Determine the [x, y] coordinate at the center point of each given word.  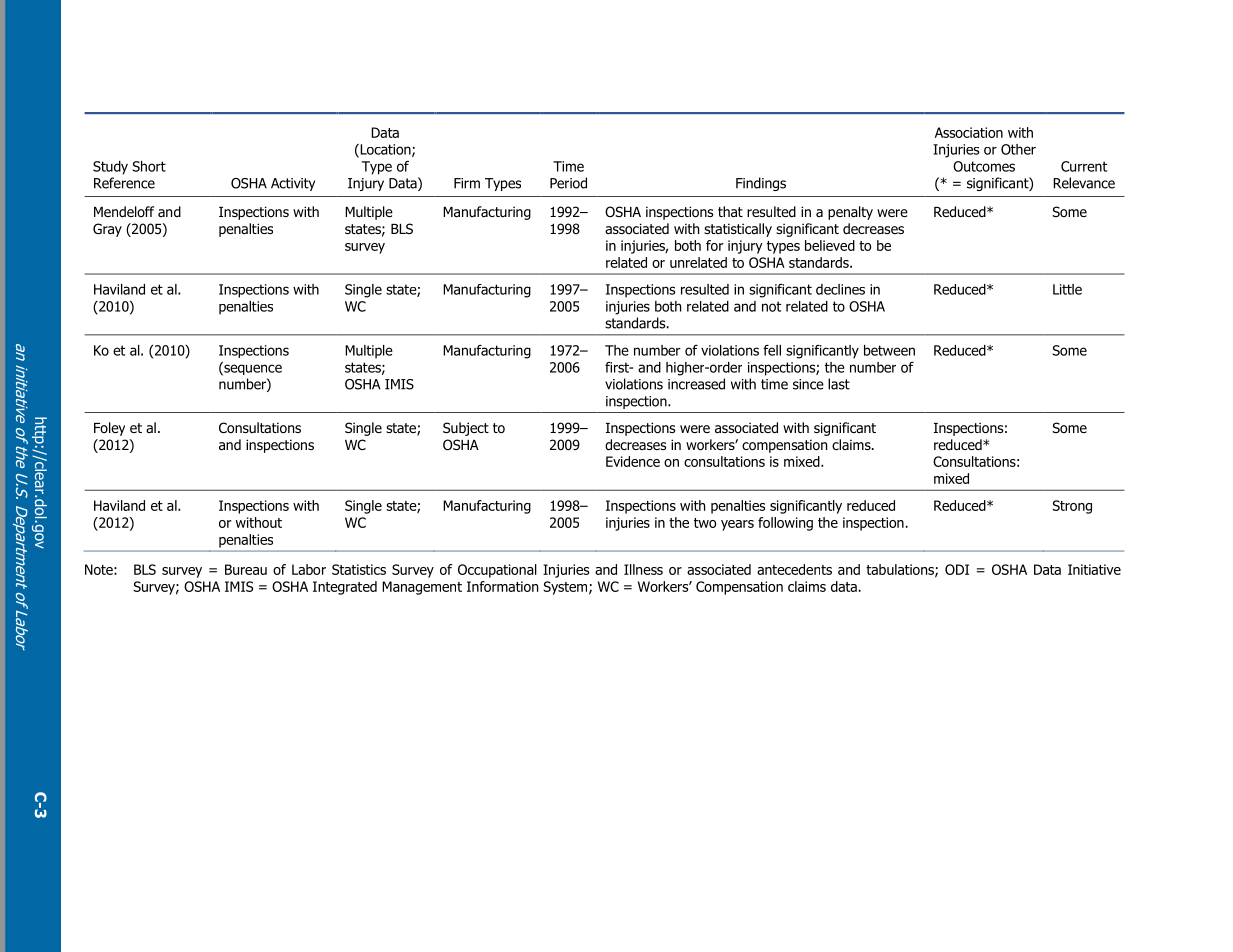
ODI [957, 569]
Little [1067, 289]
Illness [643, 569]
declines [840, 289]
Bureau [246, 569]
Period [568, 183]
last [839, 384]
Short [149, 166]
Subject [466, 429]
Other [1018, 149]
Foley [109, 429]
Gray [107, 230]
